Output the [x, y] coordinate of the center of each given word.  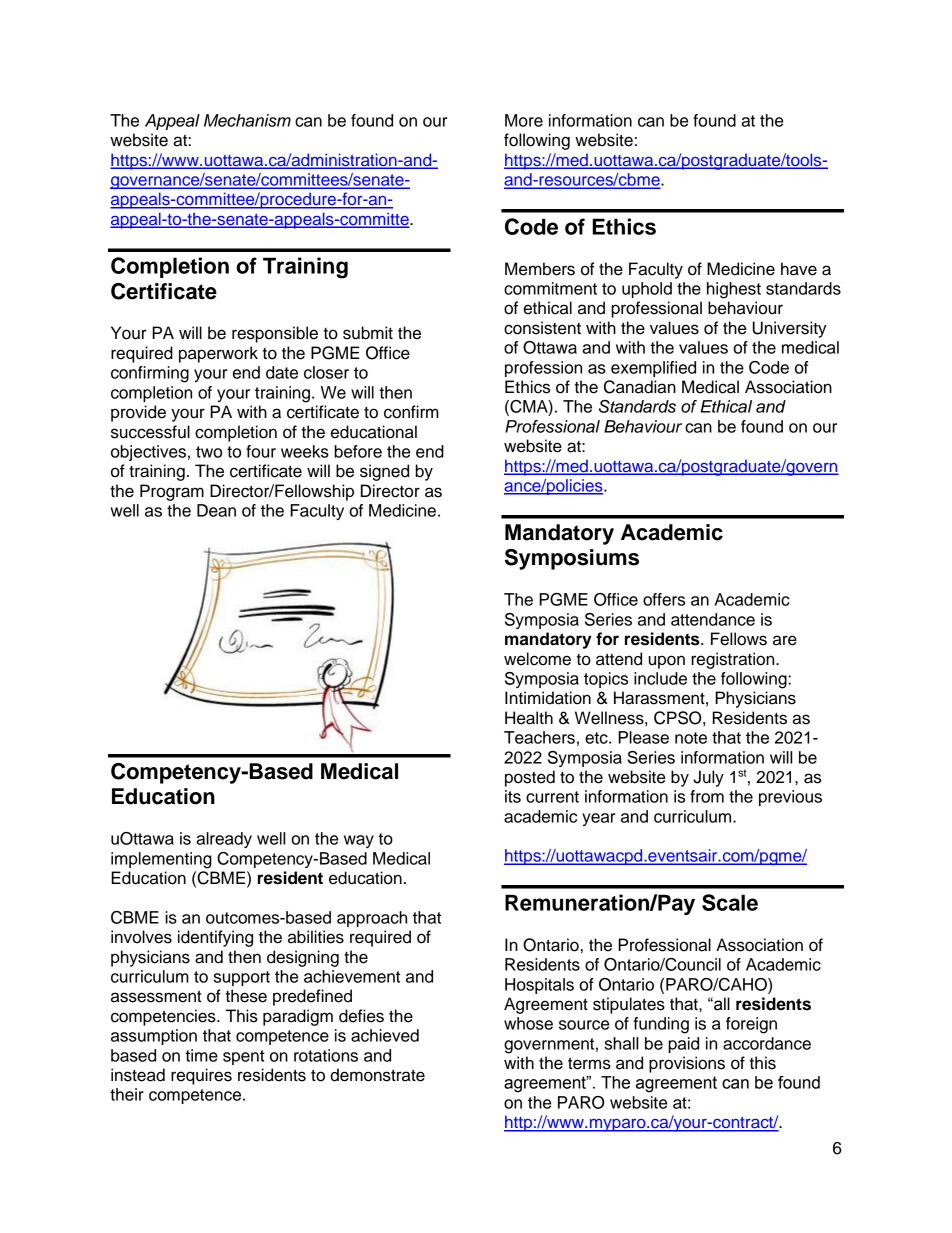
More [524, 120]
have [799, 269]
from [707, 796]
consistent [542, 328]
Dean [216, 510]
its [513, 796]
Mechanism [247, 120]
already [224, 840]
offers [664, 599]
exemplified [653, 369]
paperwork [218, 354]
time [201, 1055]
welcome [537, 659]
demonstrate [377, 1075]
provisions [687, 1064]
